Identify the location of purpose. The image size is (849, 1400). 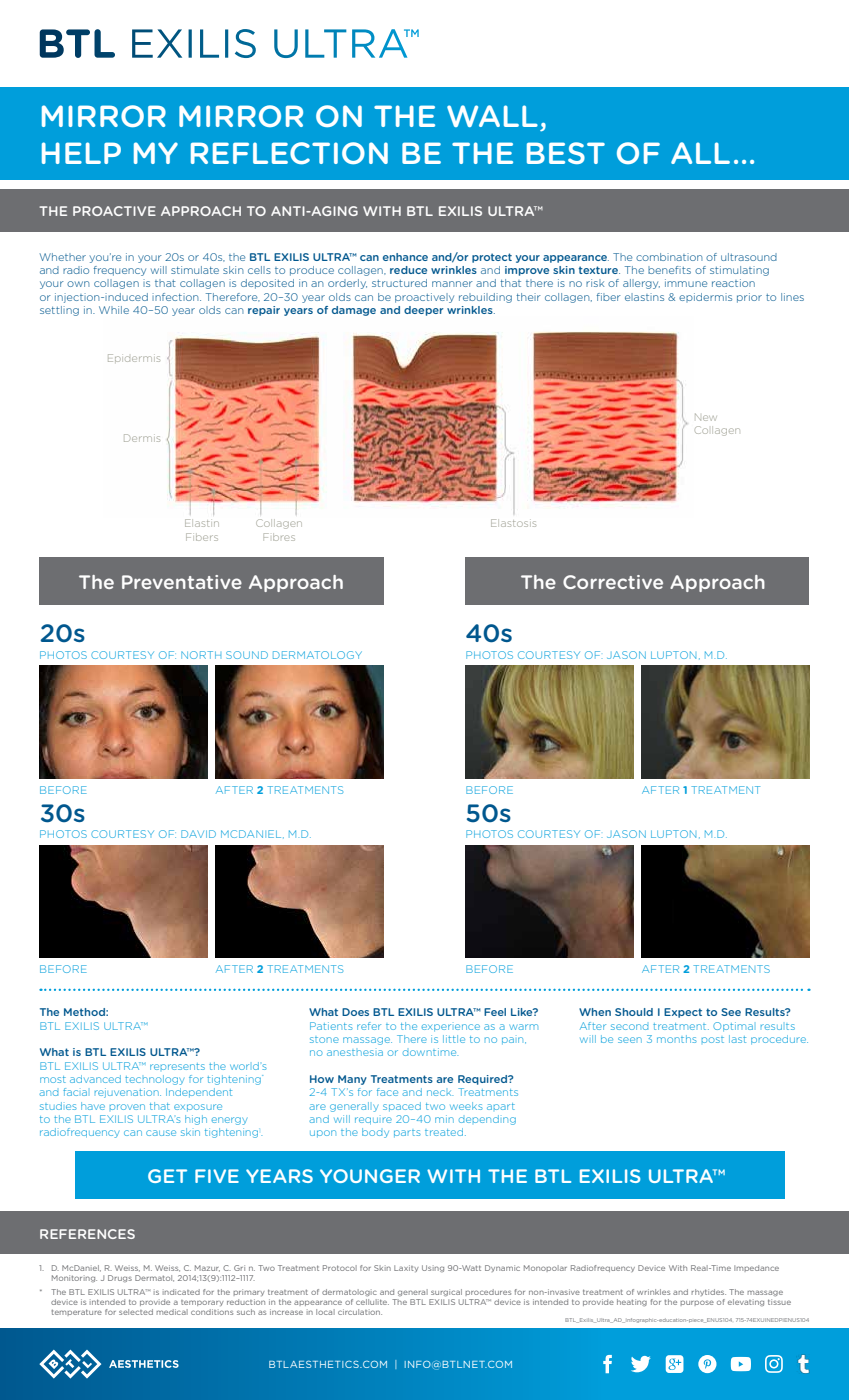
(697, 1303).
